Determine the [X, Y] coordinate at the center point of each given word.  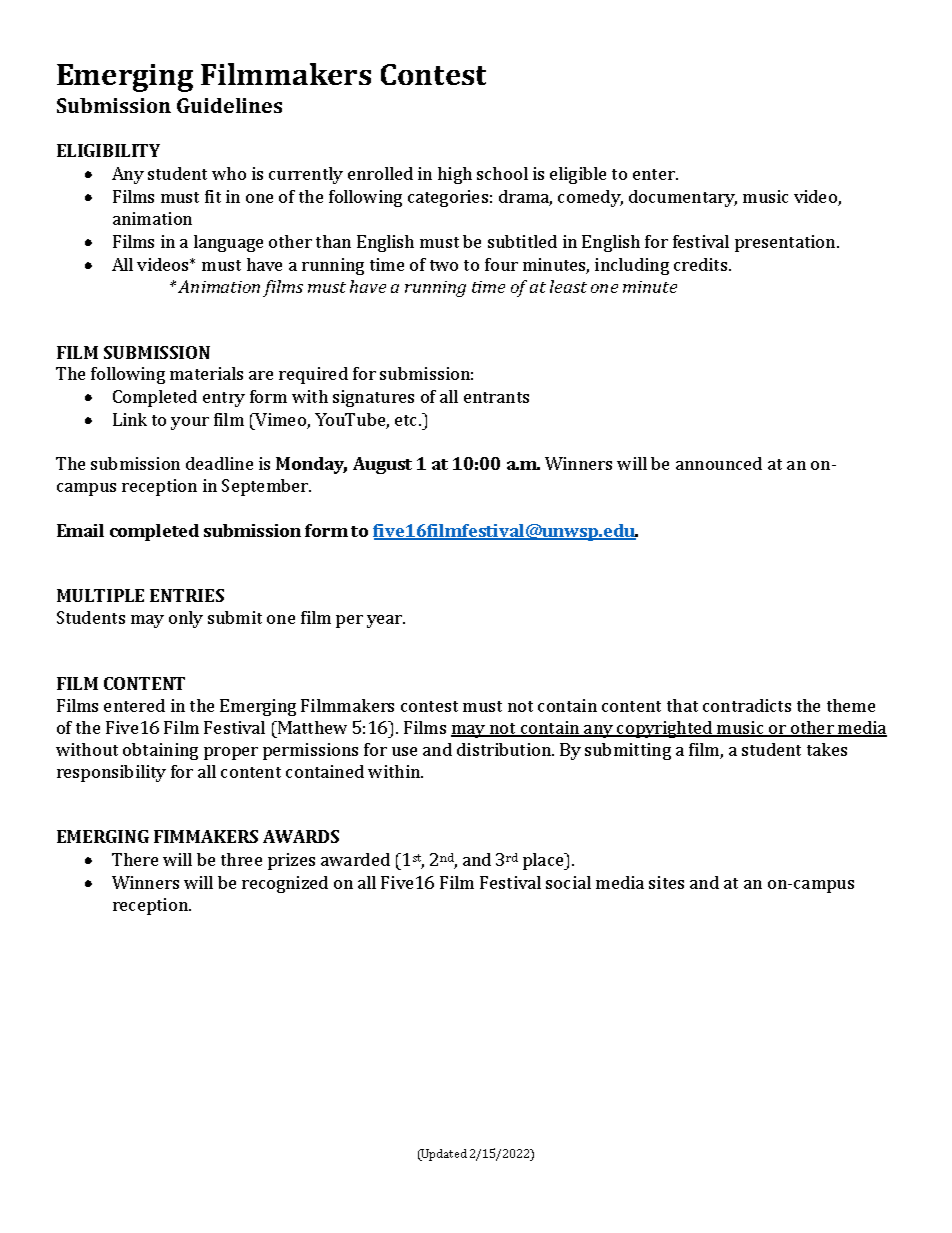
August [382, 465]
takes [827, 749]
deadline [219, 463]
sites [666, 882]
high [455, 175]
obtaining [160, 751]
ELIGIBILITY [108, 150]
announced [719, 463]
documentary [683, 198]
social [568, 882]
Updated [443, 1155]
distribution [505, 749]
